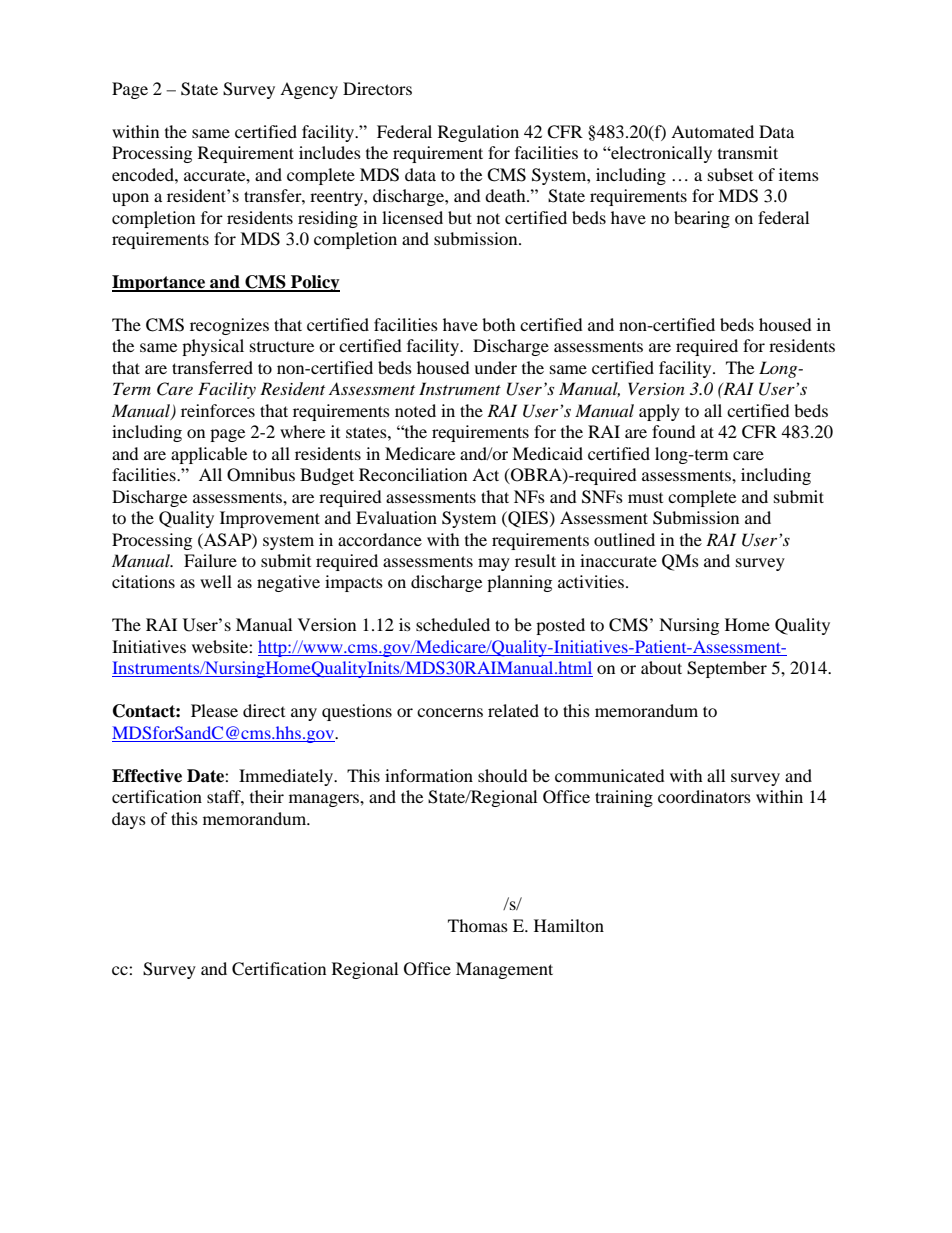  Describe the element at coordinates (645, 498) in the document. I see `must` at that location.
